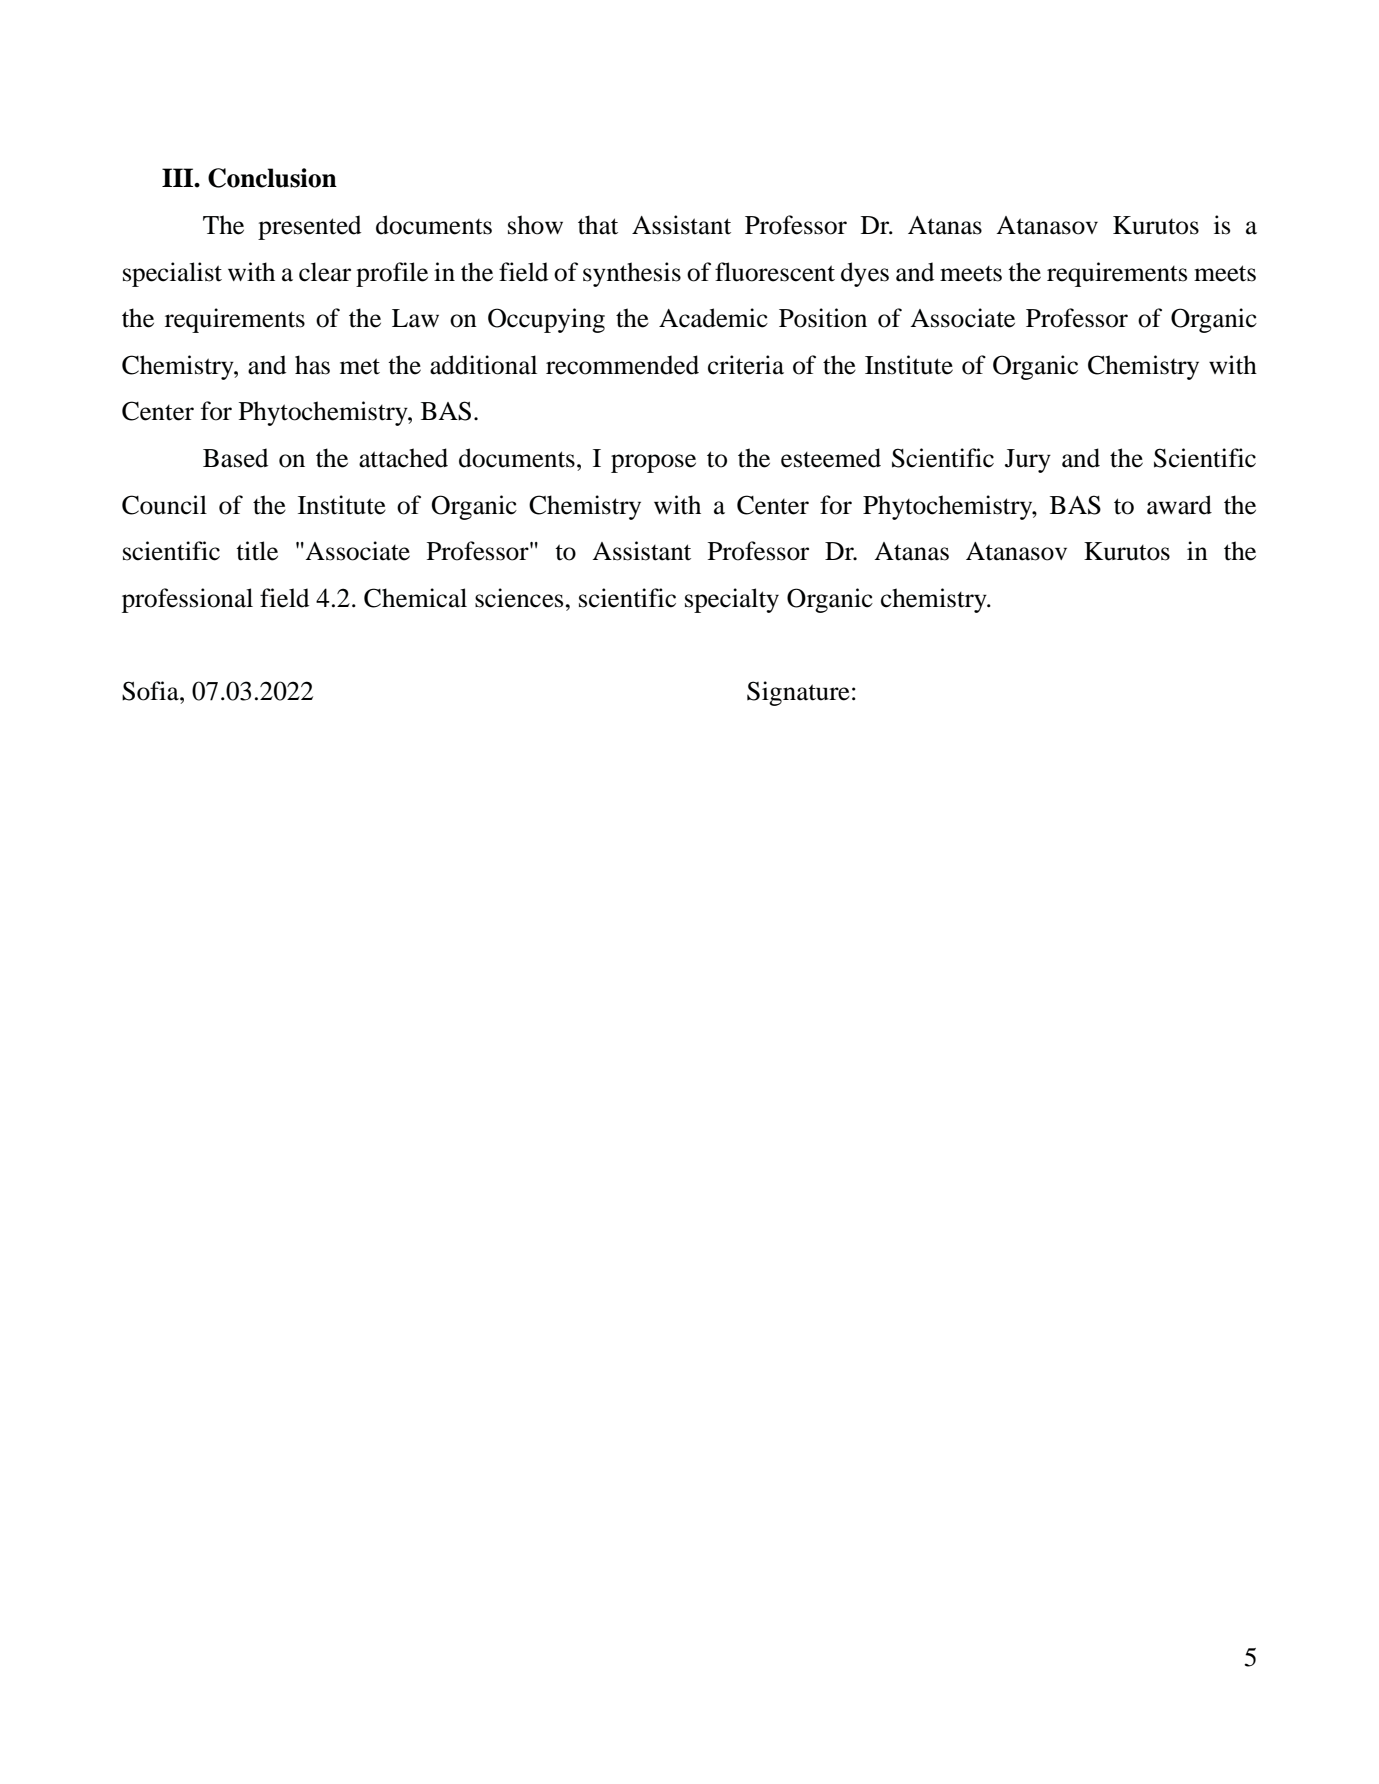 This screenshot has width=1379, height=1784. What do you see at coordinates (653, 463) in the screenshot?
I see `propose` at bounding box center [653, 463].
